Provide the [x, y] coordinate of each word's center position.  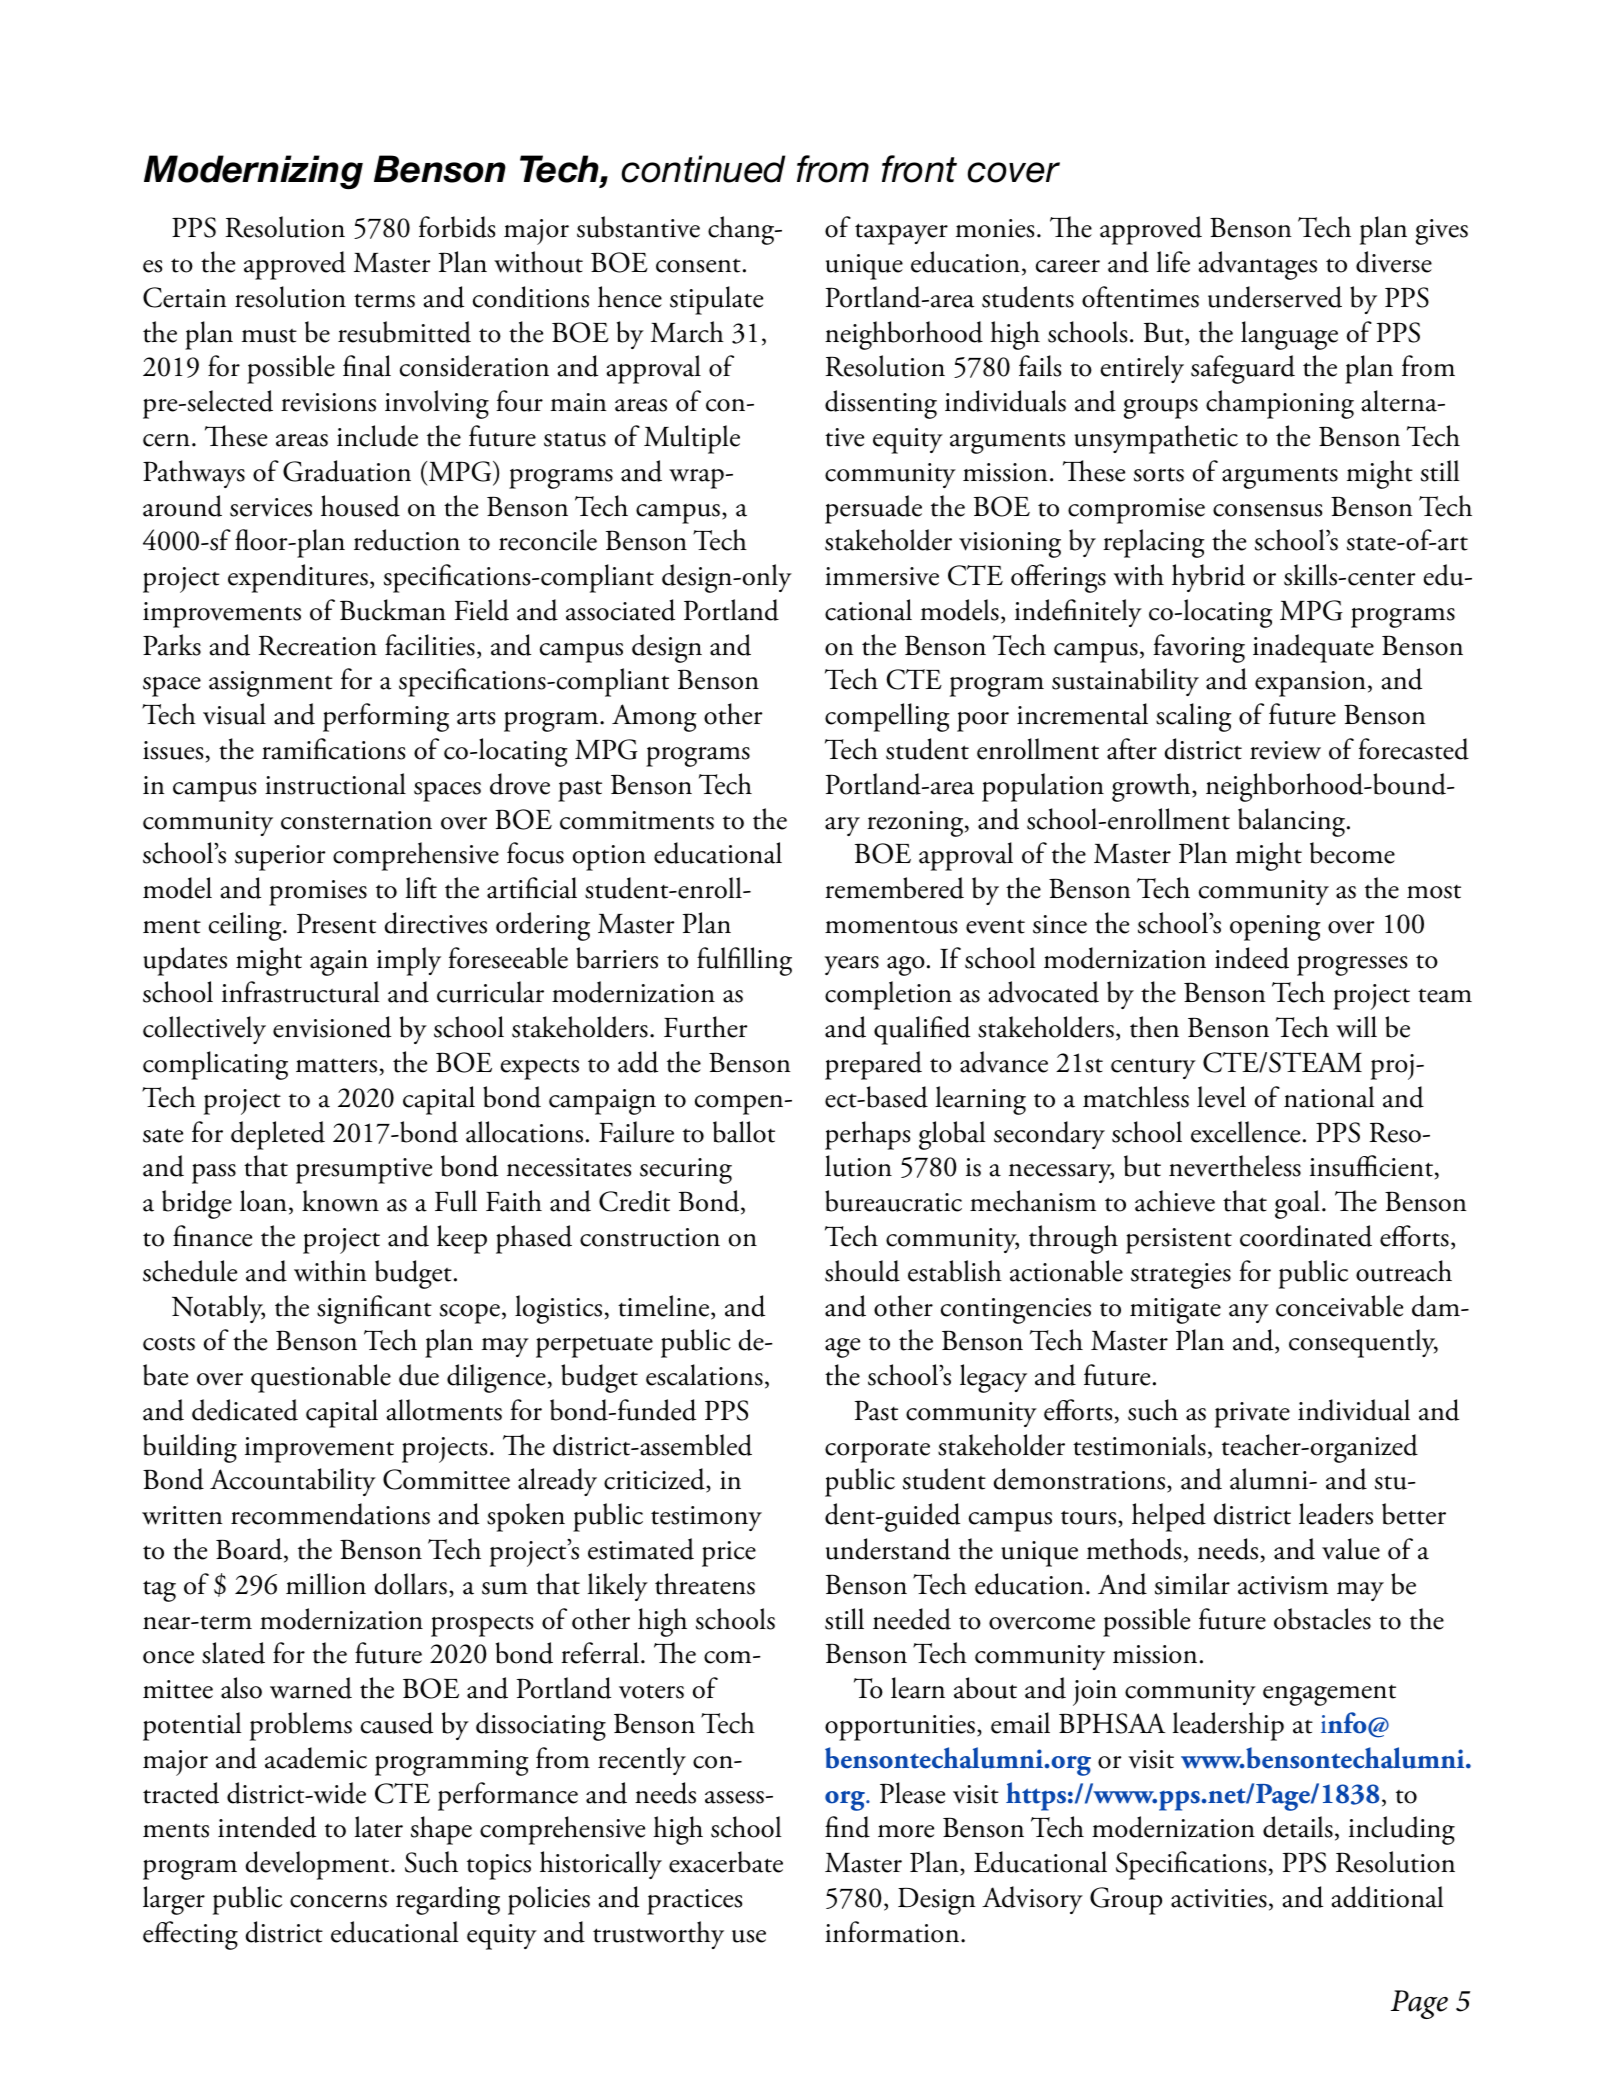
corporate [877, 1452]
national [1329, 1097]
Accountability [293, 1482]
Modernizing [253, 172]
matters [336, 1065]
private [1252, 1415]
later [379, 1827]
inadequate [1313, 648]
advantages [1258, 265]
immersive [882, 576]
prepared [873, 1065]
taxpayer [901, 234]
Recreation [317, 645]
